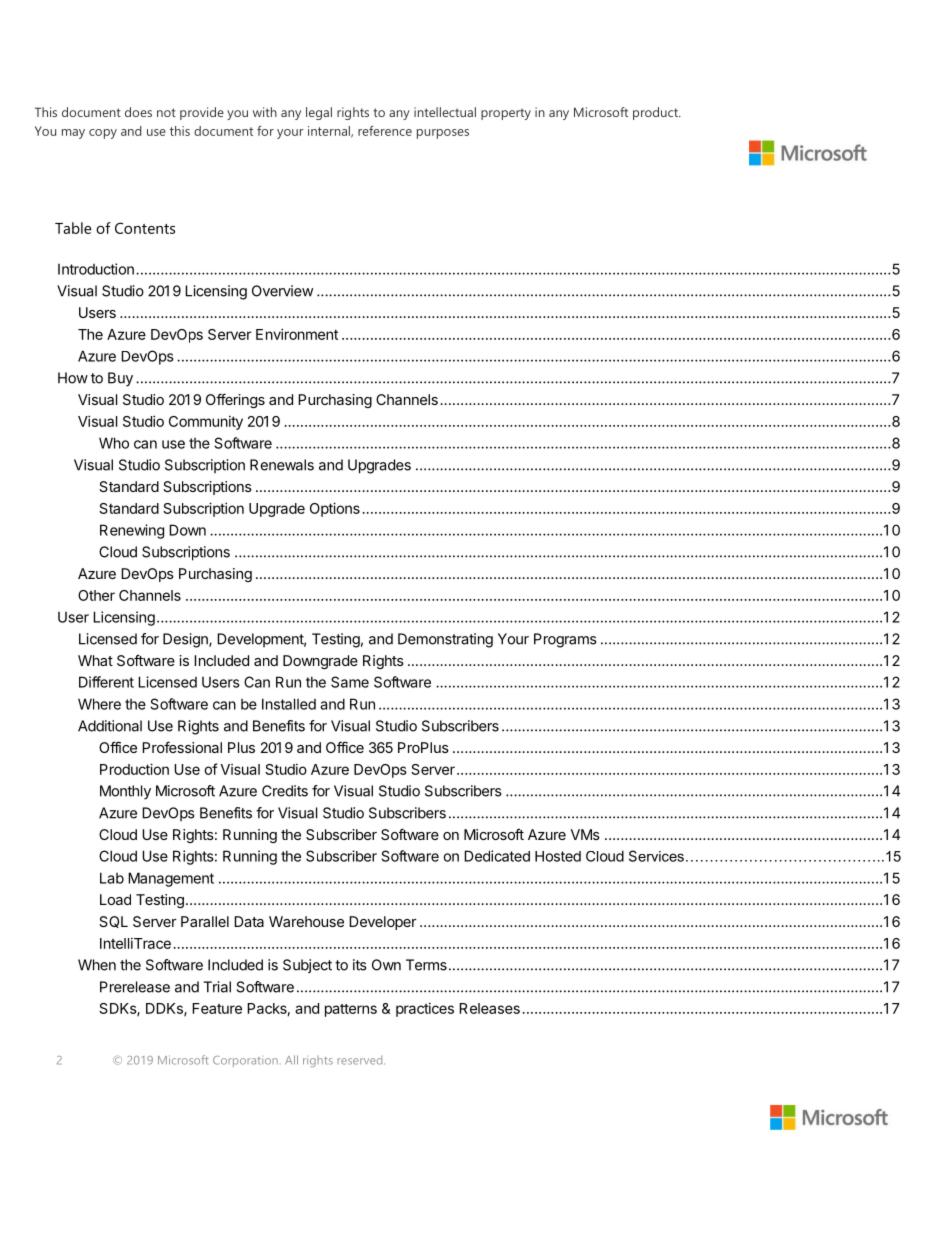 This screenshot has width=952, height=1233. Describe the element at coordinates (282, 465) in the screenshot. I see `Renewals` at that location.
